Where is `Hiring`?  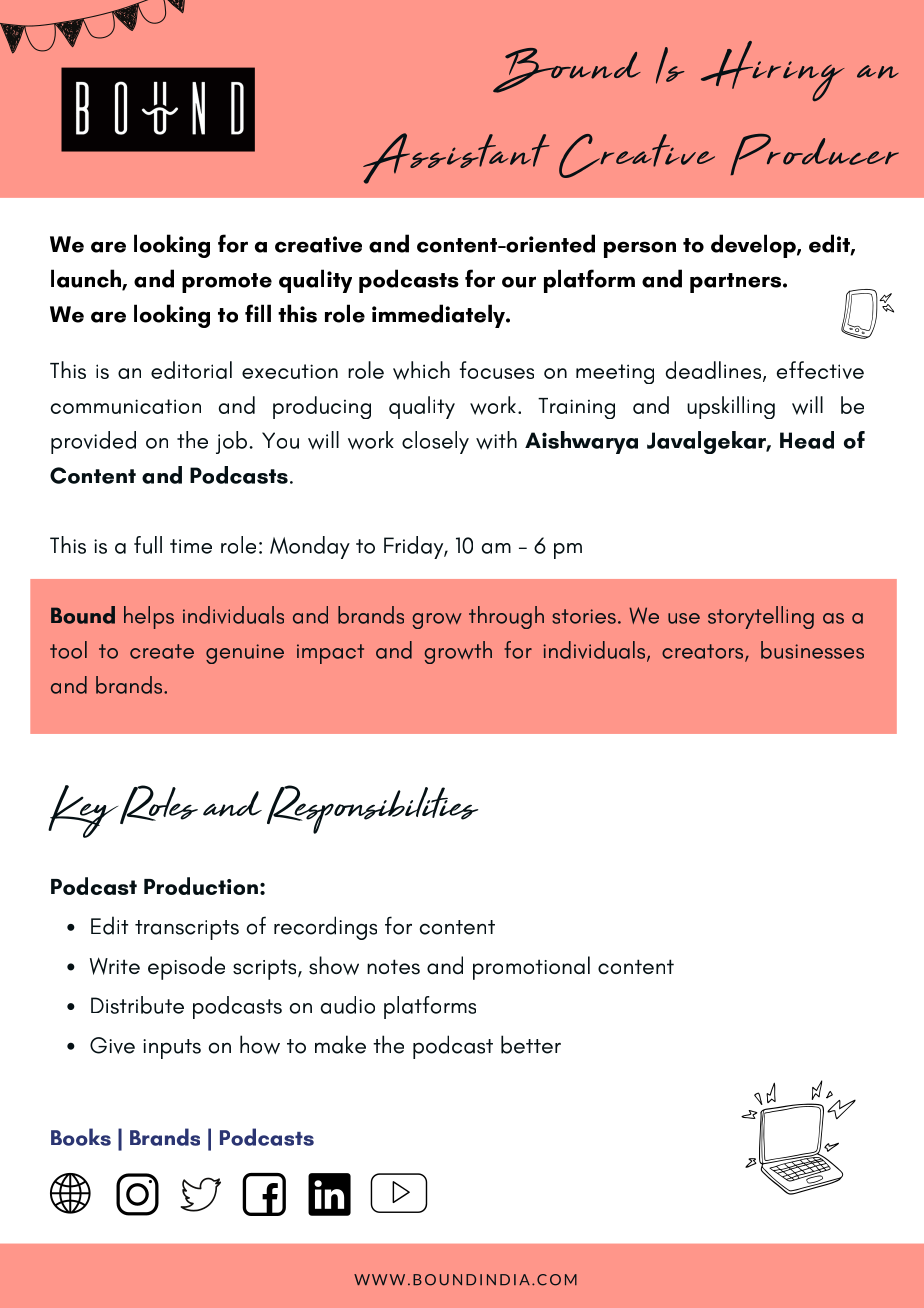
Hiring is located at coordinates (772, 71).
